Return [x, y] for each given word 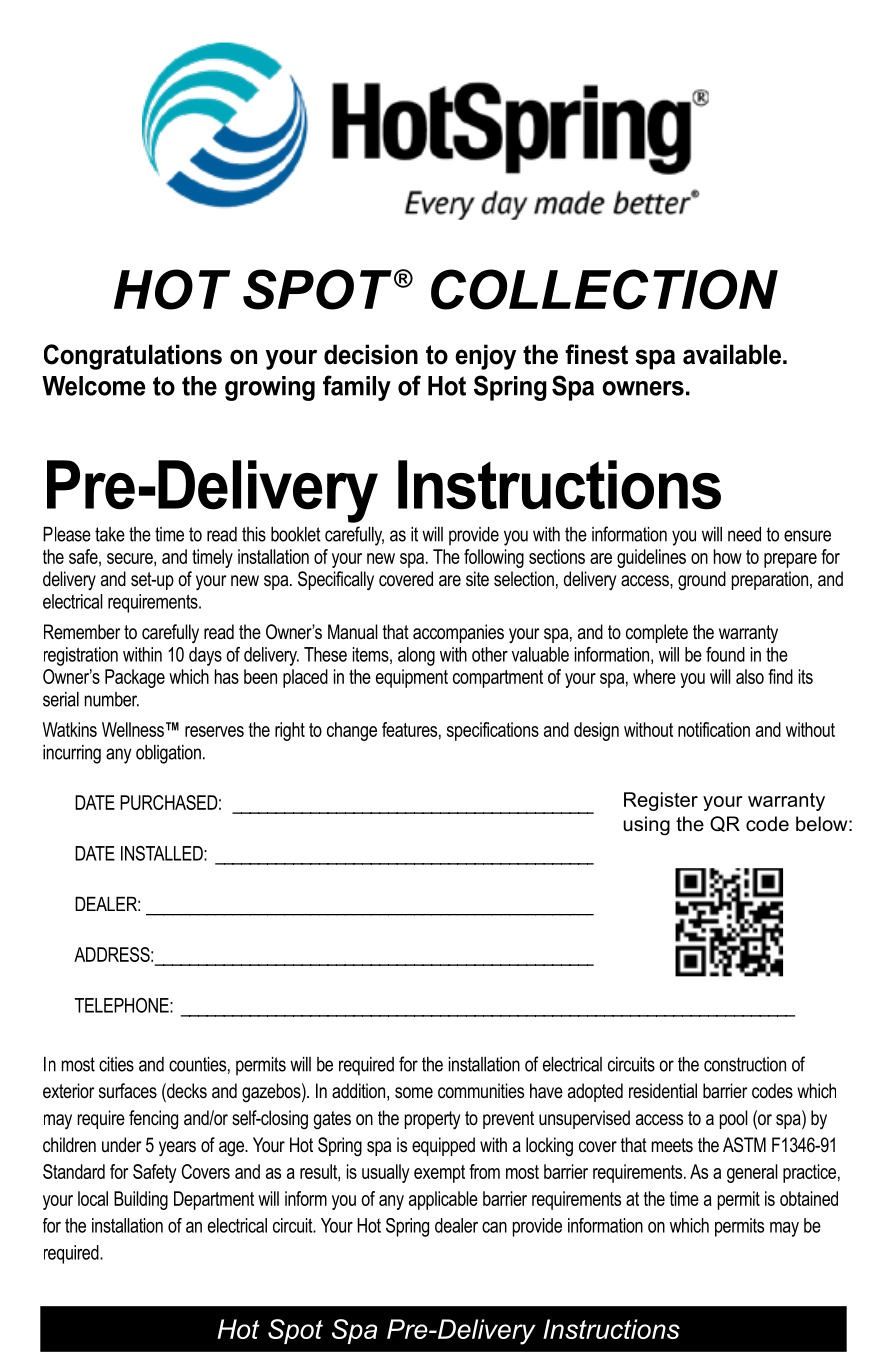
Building [141, 1200]
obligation [168, 754]
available [732, 354]
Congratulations [133, 357]
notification [714, 729]
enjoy [485, 357]
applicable [443, 1200]
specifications [493, 731]
